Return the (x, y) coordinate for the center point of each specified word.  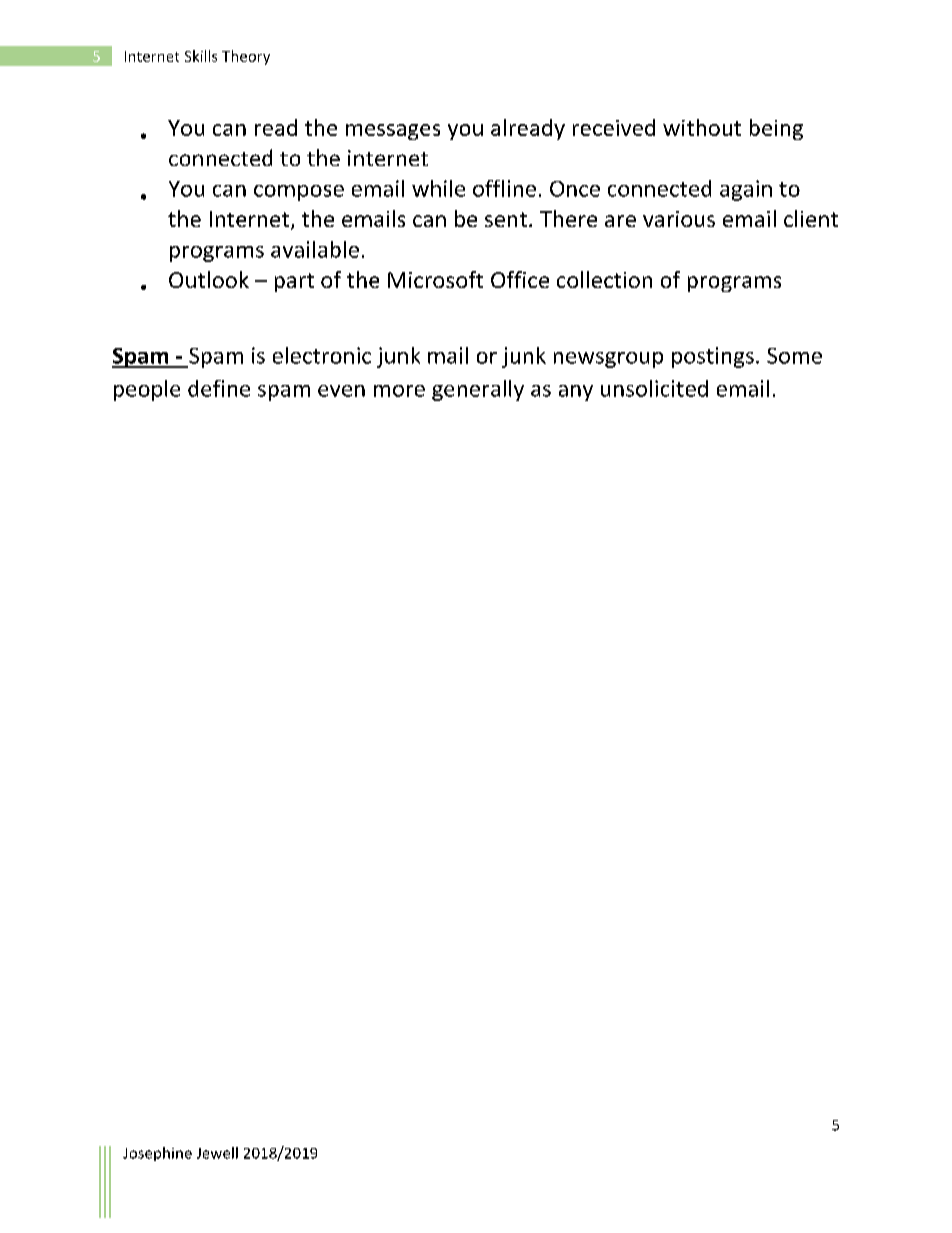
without (702, 127)
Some (794, 356)
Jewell (217, 1153)
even (341, 391)
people (147, 390)
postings (713, 357)
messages (393, 132)
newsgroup (608, 360)
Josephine (157, 1154)
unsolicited (654, 388)
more (399, 391)
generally (478, 390)
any (576, 393)
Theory (246, 57)
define (219, 388)
